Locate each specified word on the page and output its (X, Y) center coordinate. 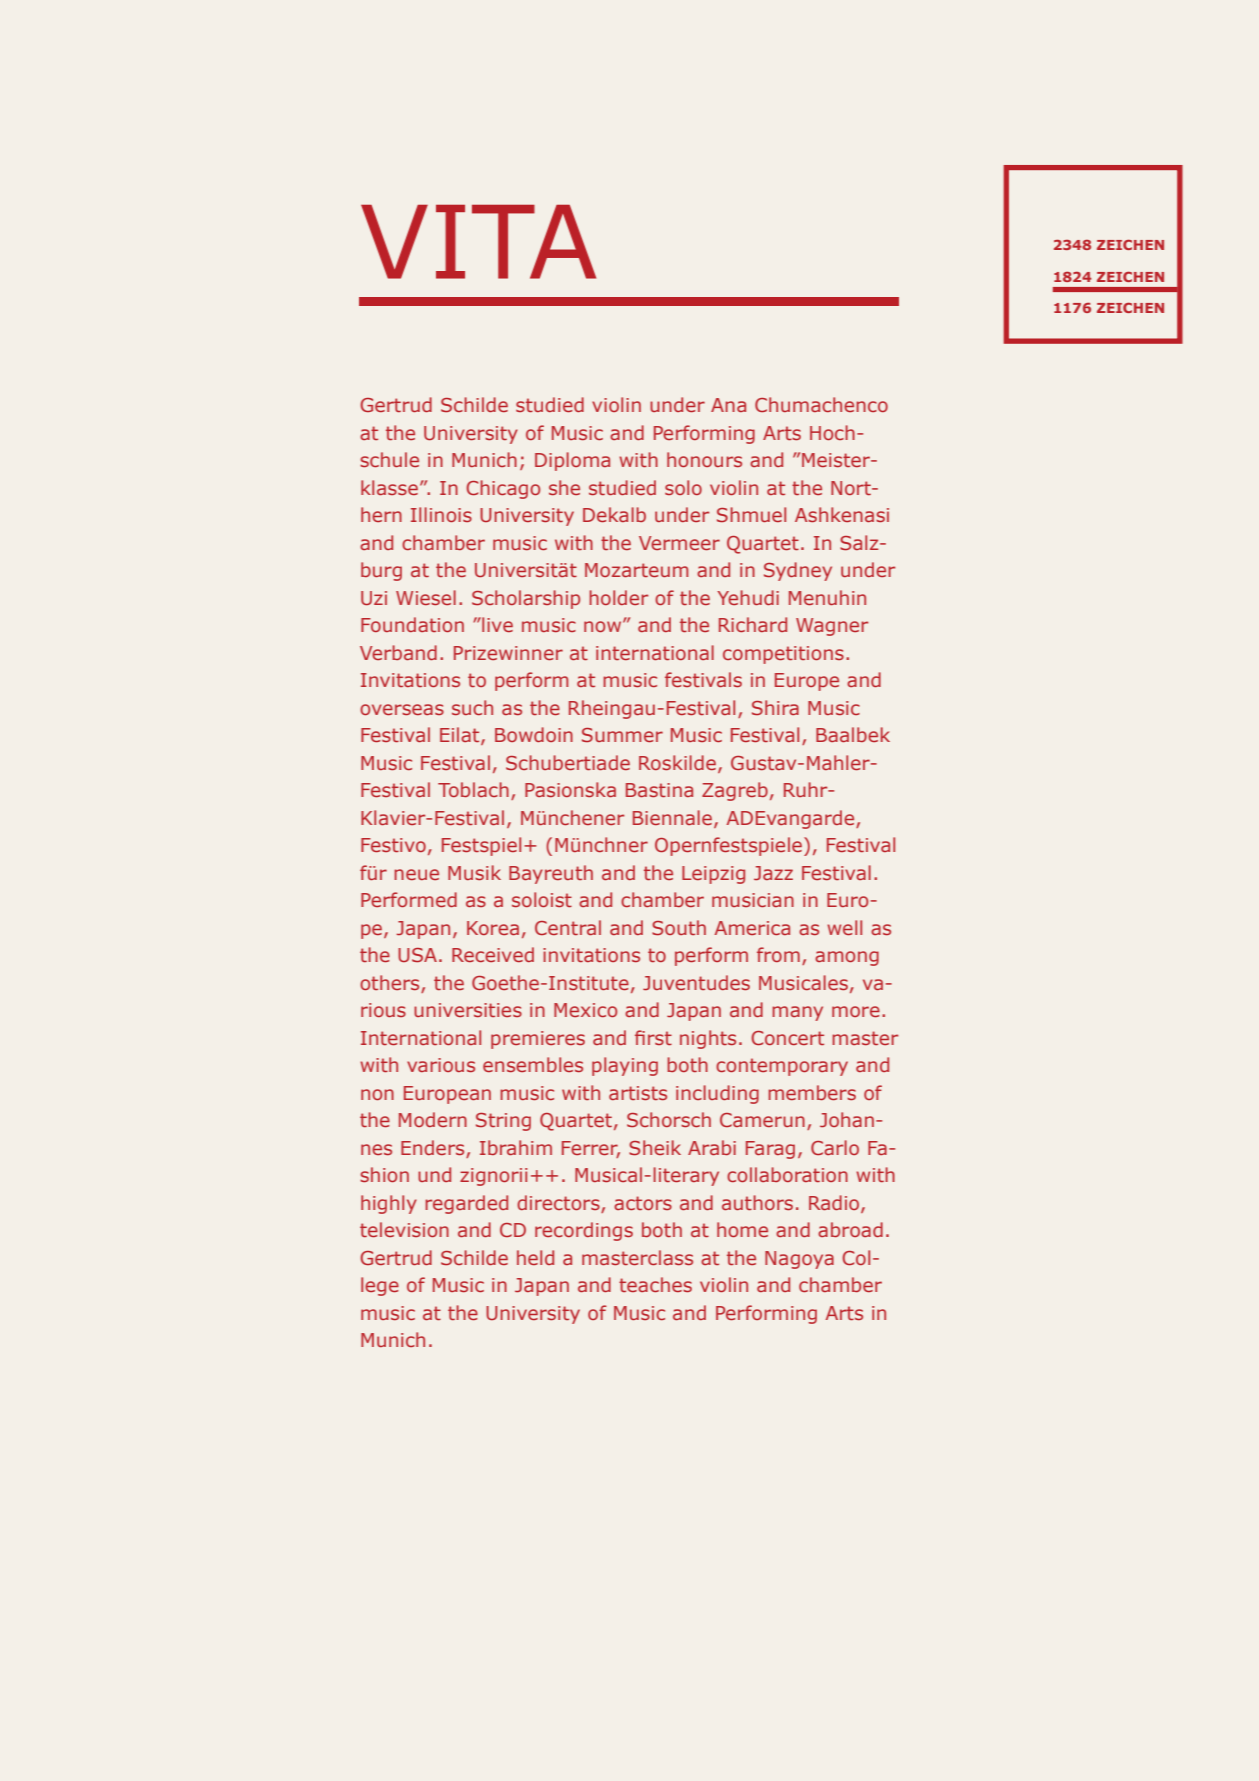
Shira (775, 707)
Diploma (572, 461)
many (797, 1013)
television (404, 1229)
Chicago (503, 489)
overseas (402, 709)
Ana (728, 405)
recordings (584, 1231)
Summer (622, 735)
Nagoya (799, 1260)
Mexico (585, 1010)
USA (417, 955)
